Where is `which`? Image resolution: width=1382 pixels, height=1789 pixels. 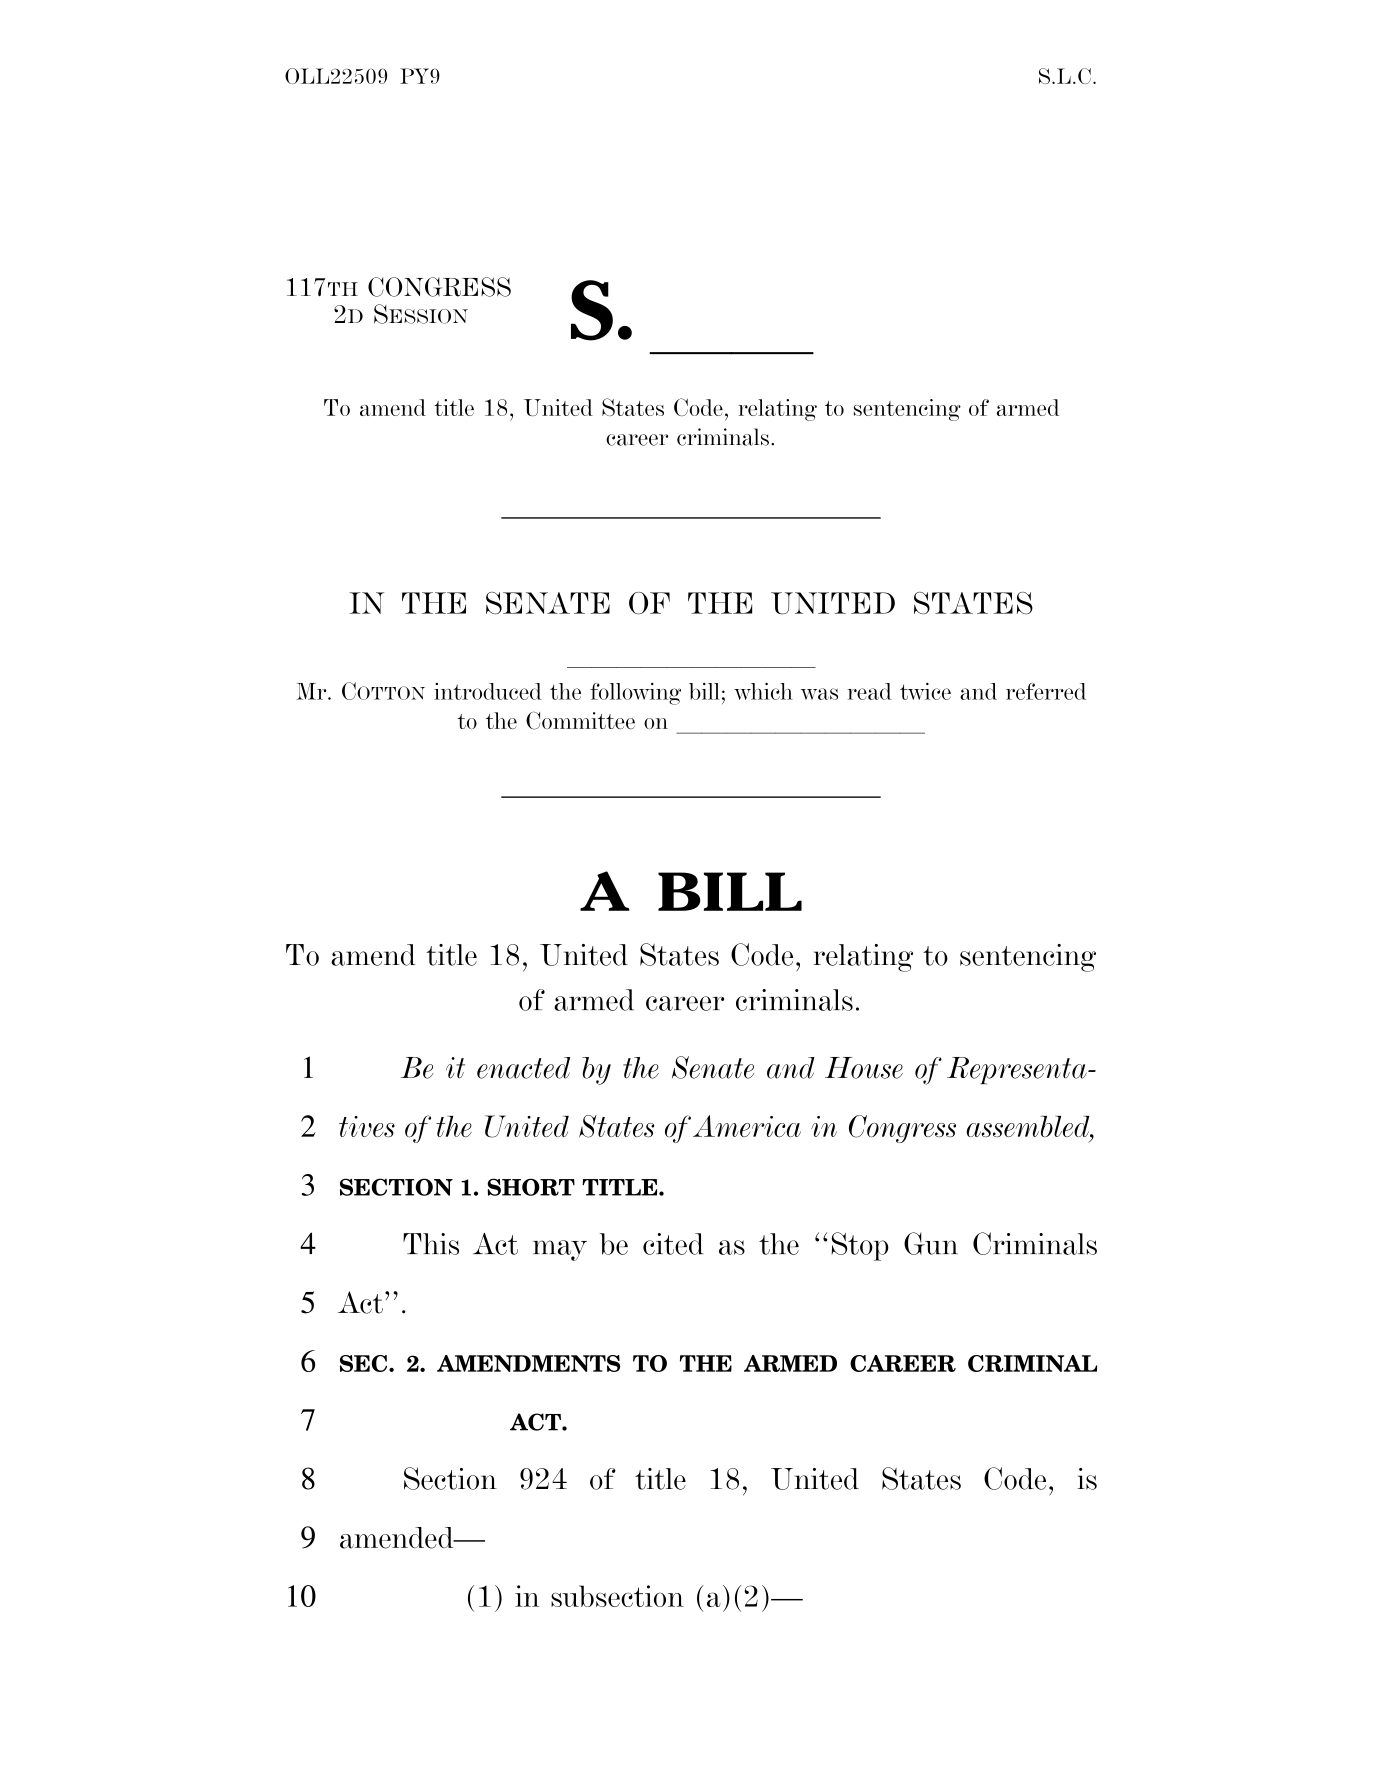
which is located at coordinates (763, 691).
